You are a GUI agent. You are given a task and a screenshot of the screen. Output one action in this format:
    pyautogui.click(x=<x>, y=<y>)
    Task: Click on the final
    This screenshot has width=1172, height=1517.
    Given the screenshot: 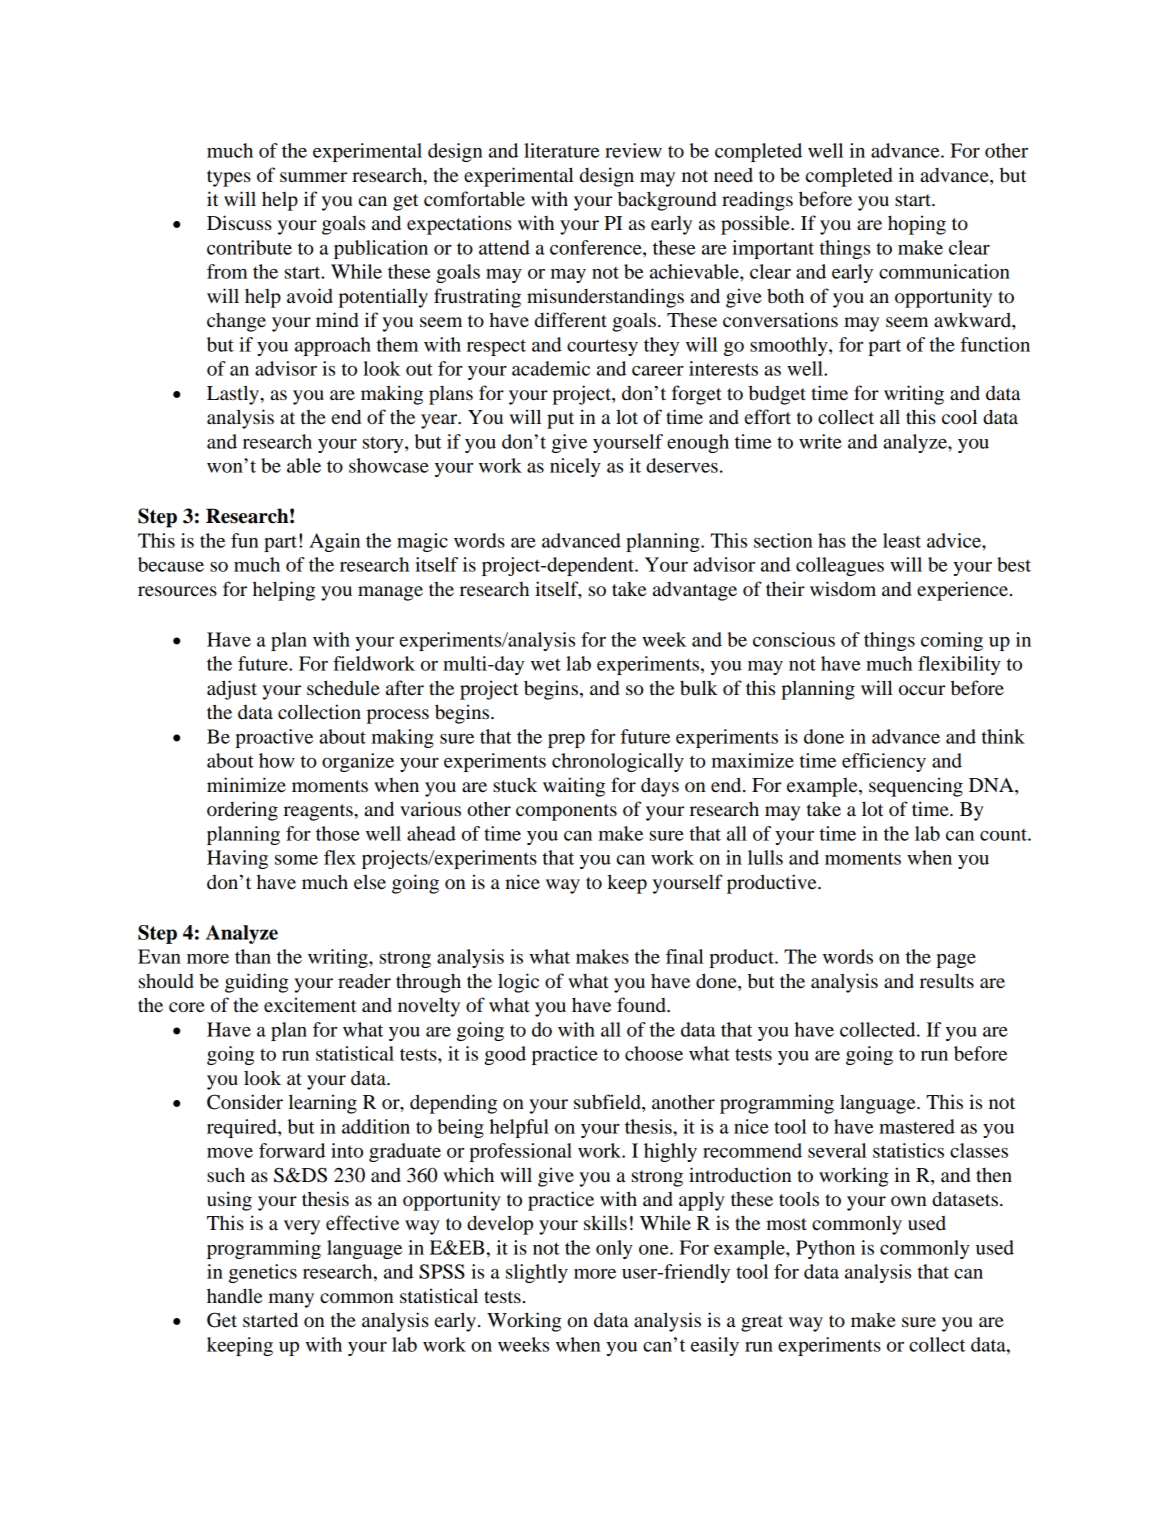 What is the action you would take?
    pyautogui.click(x=685, y=956)
